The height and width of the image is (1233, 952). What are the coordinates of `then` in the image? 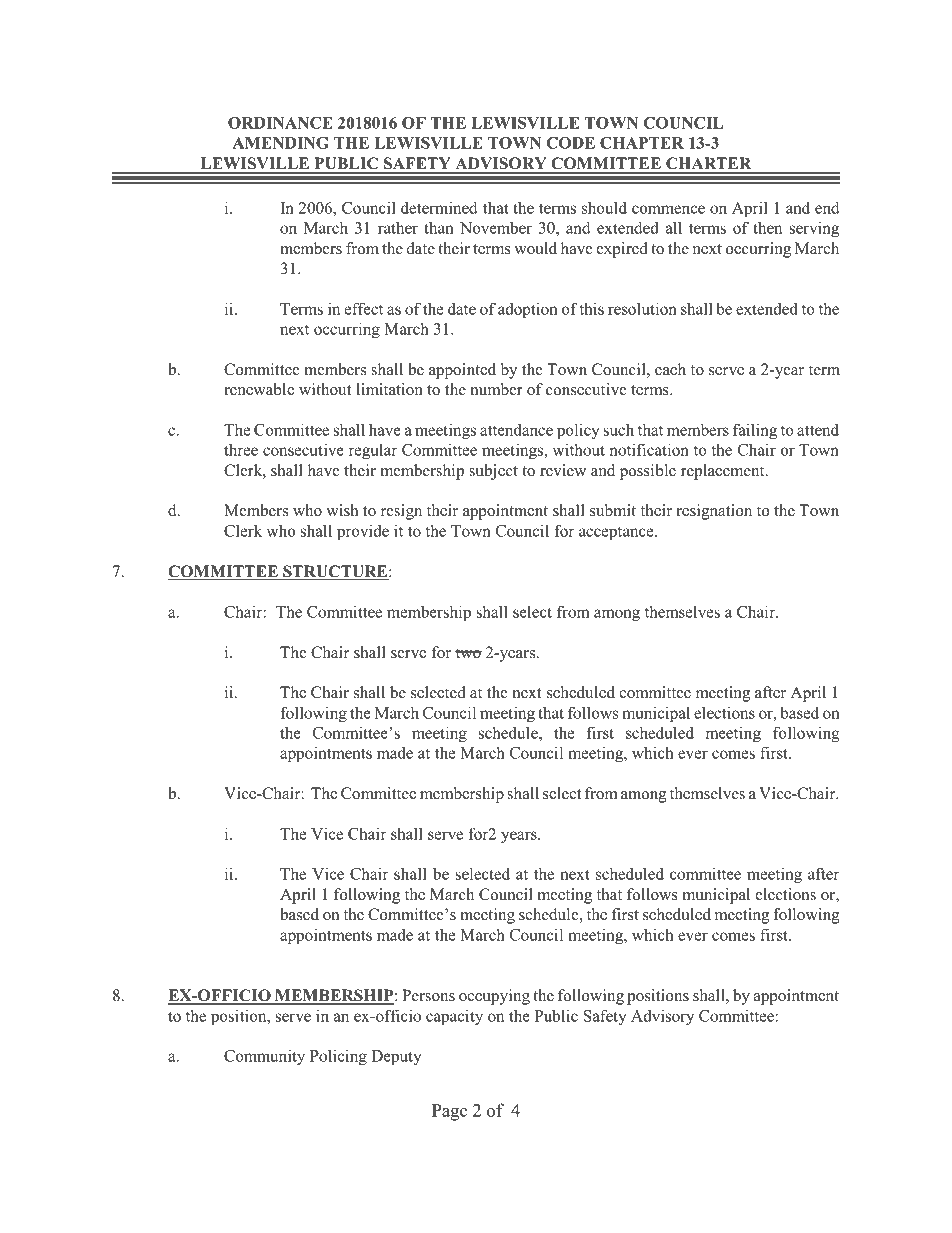 It's located at (767, 227).
